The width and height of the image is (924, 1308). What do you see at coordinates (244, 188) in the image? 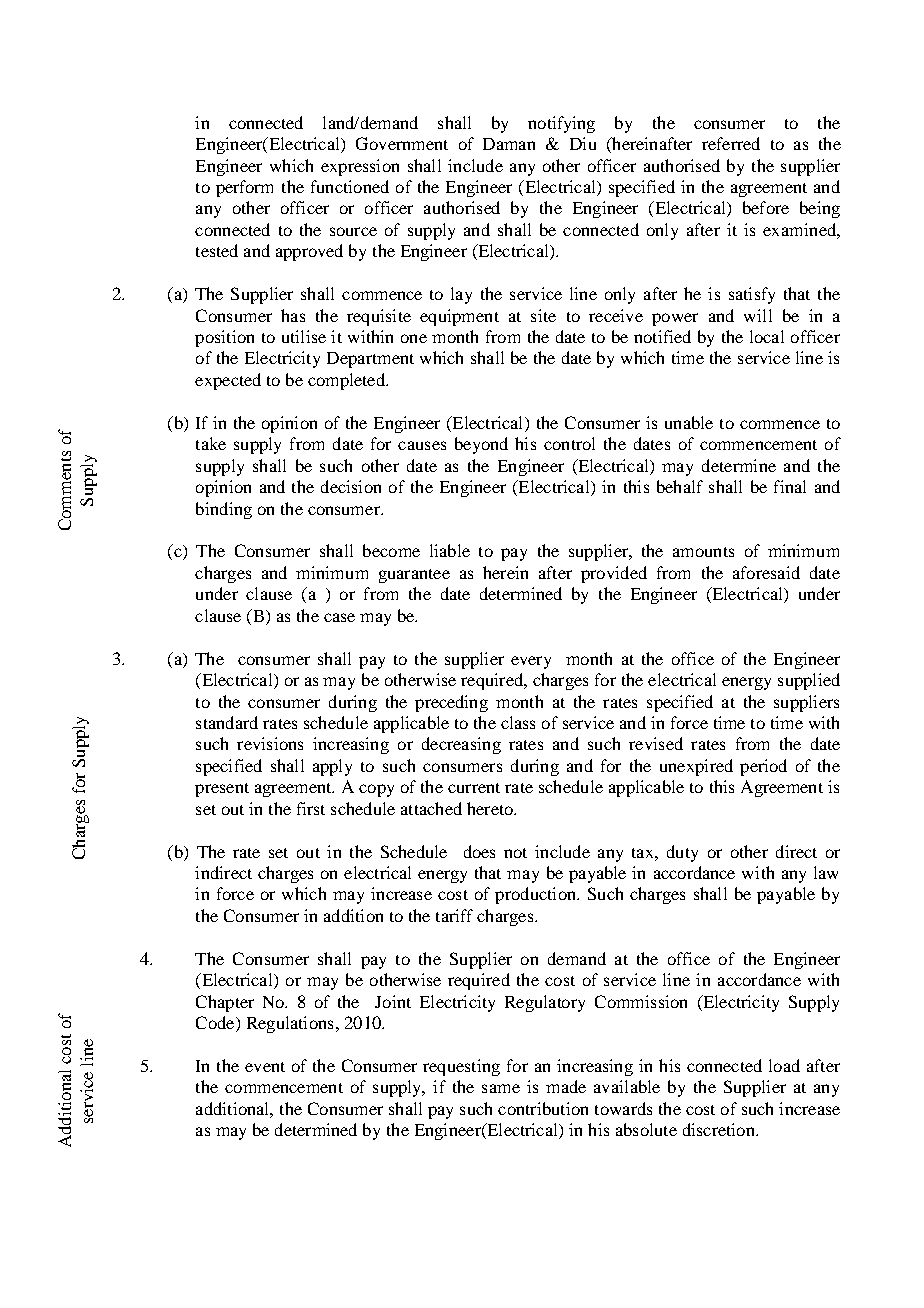
I see `perform` at bounding box center [244, 188].
